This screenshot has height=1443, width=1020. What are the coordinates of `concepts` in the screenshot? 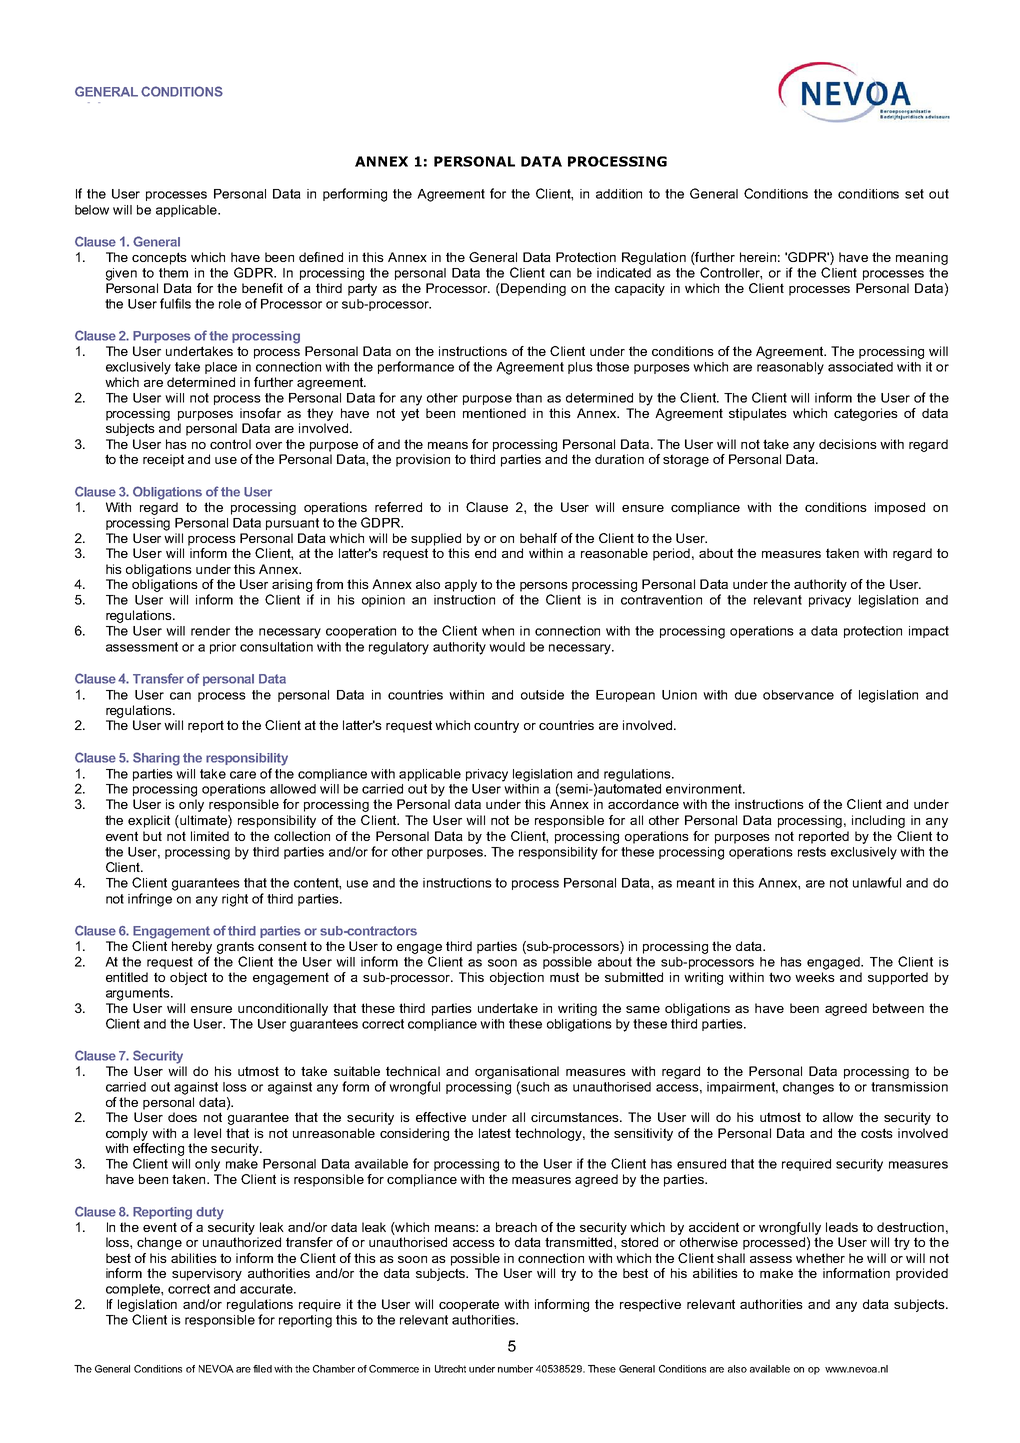 It's located at (159, 258).
